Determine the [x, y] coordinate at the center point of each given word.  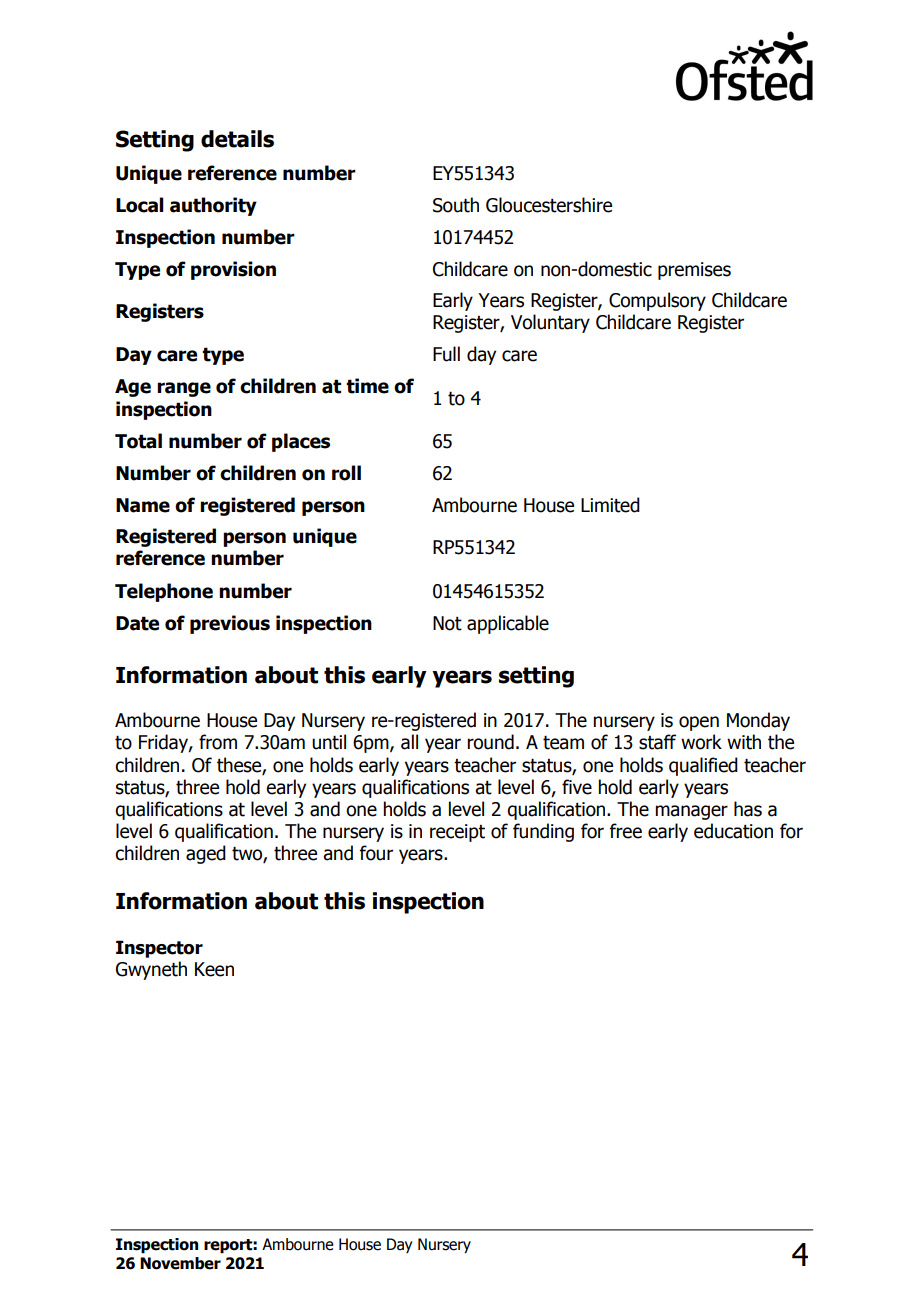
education [733, 831]
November [180, 1263]
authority [213, 206]
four [376, 853]
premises [694, 271]
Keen [214, 969]
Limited [610, 505]
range [184, 389]
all [409, 742]
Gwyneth [151, 970]
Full [446, 354]
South [456, 205]
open [699, 723]
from [218, 742]
